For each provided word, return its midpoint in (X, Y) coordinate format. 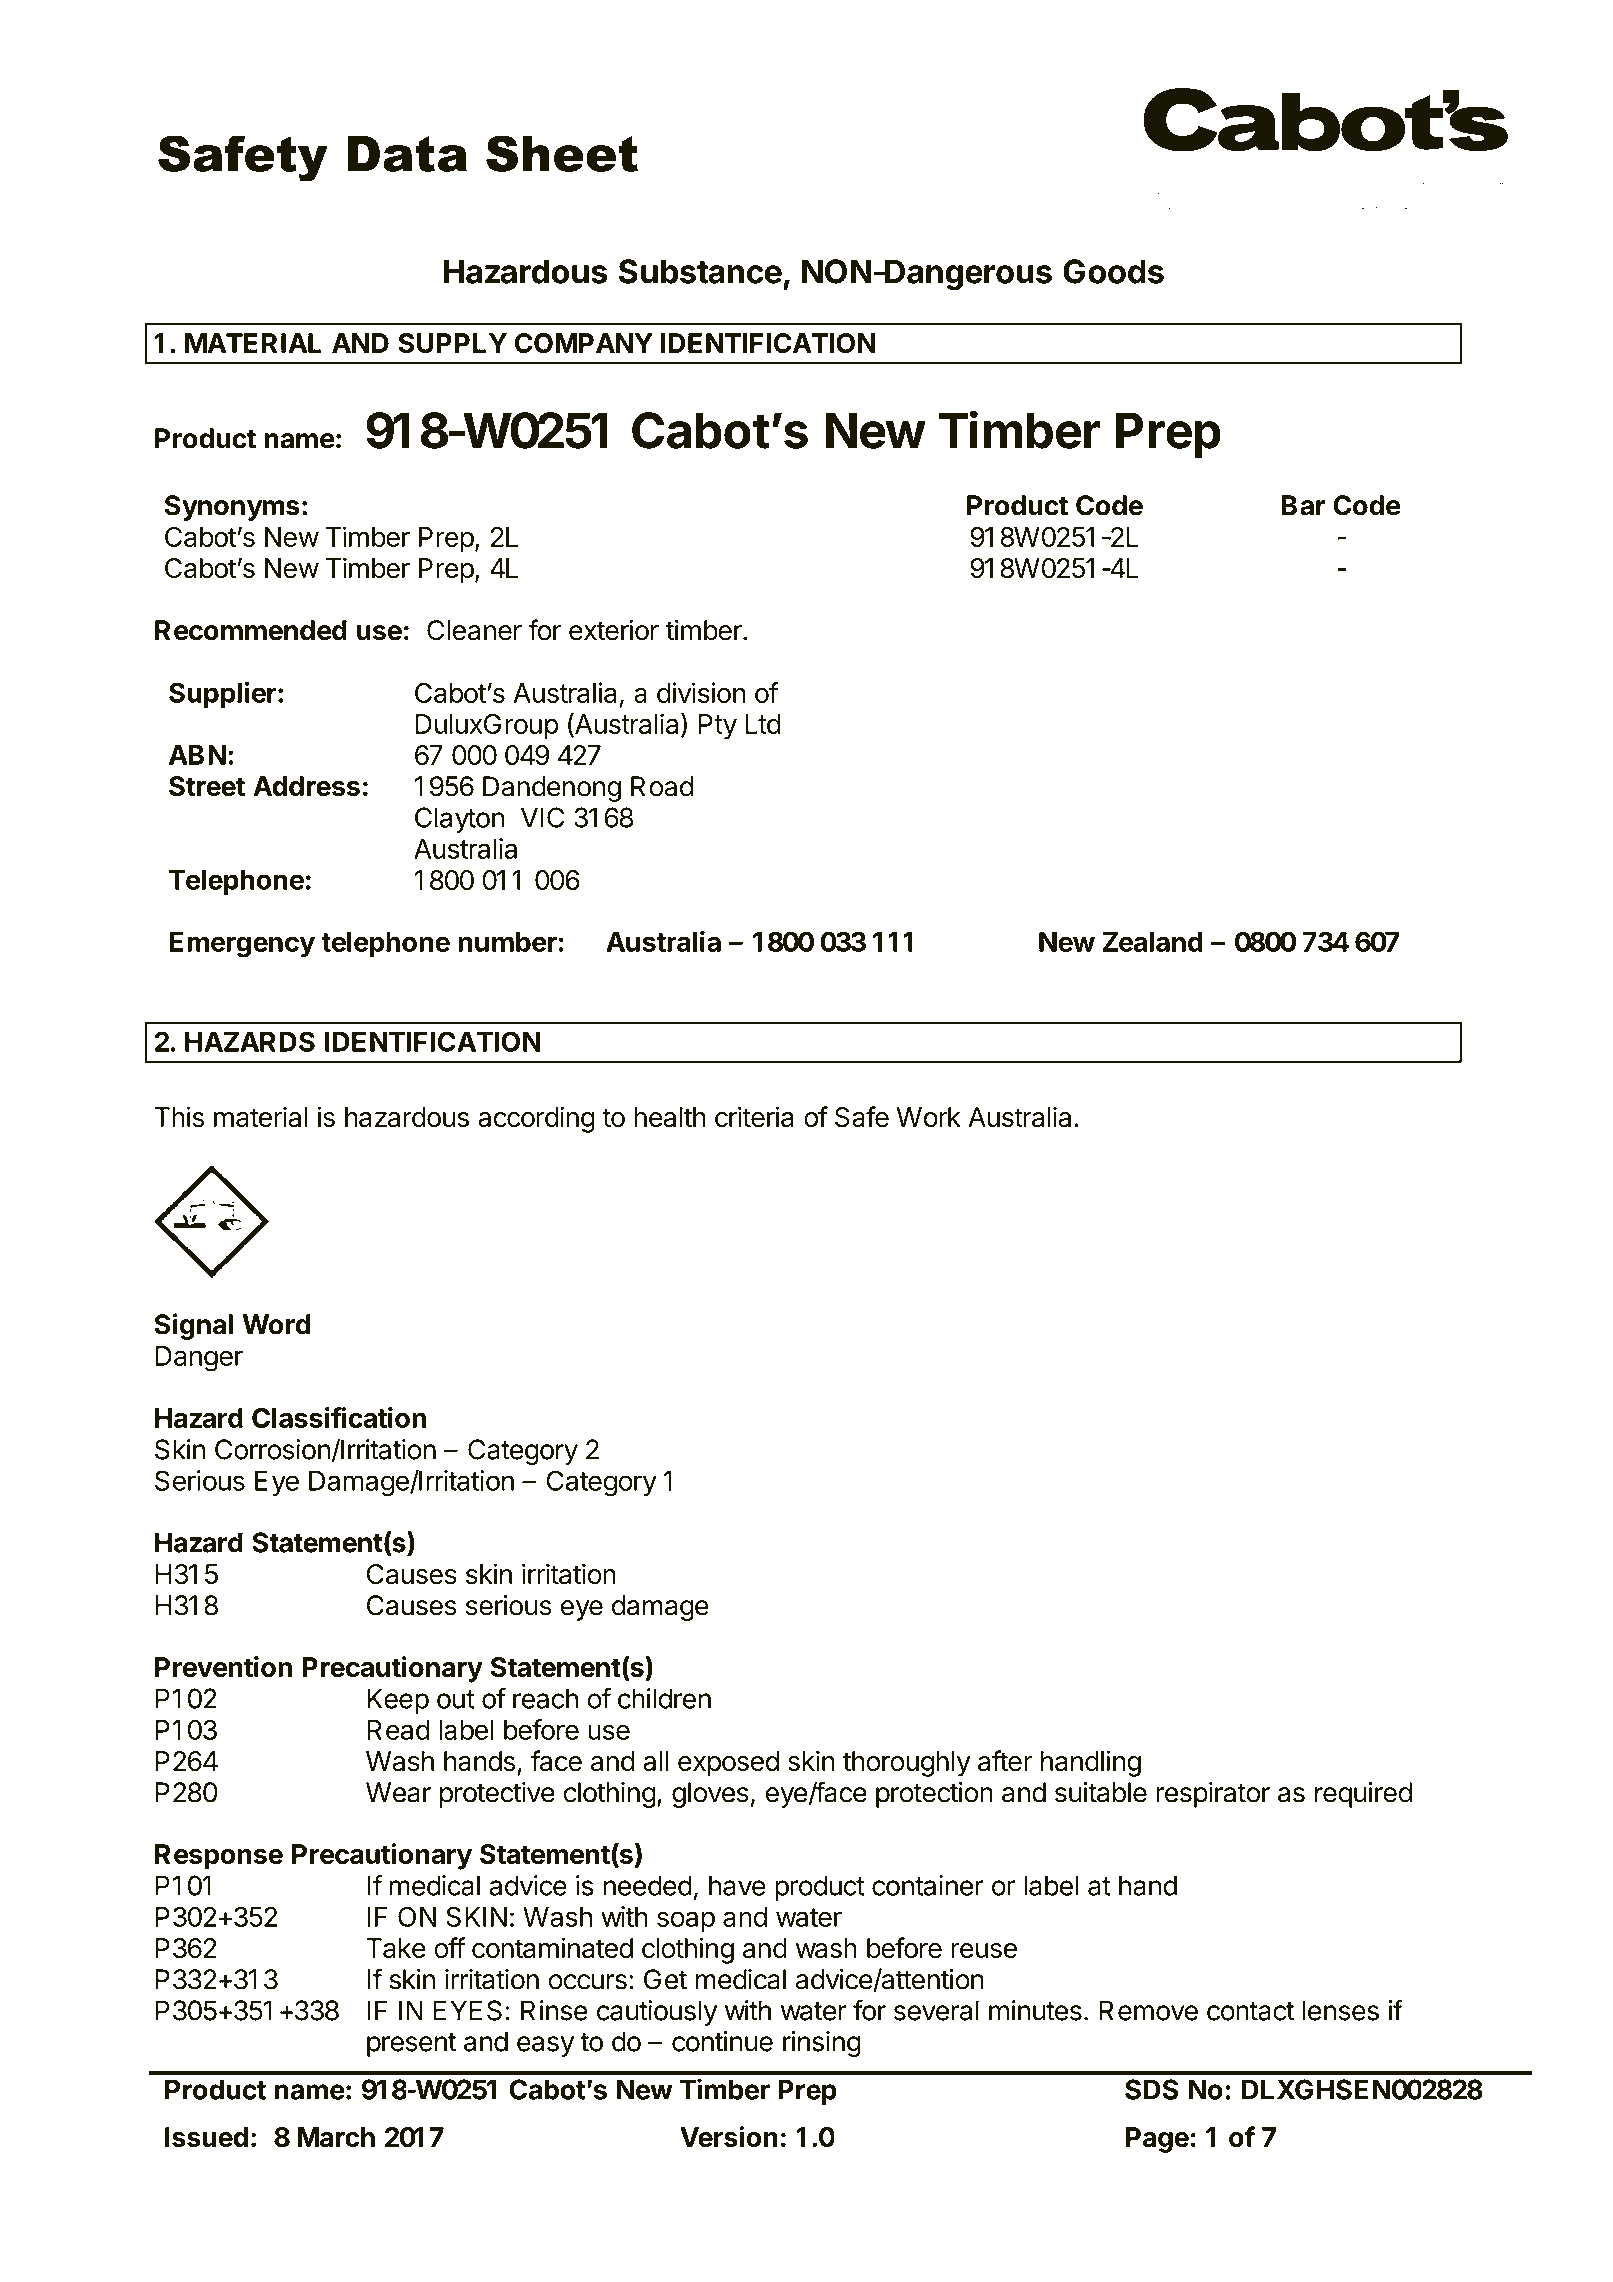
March (336, 2137)
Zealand (1153, 942)
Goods (1113, 271)
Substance (700, 271)
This (179, 1117)
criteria (754, 1117)
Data (407, 154)
